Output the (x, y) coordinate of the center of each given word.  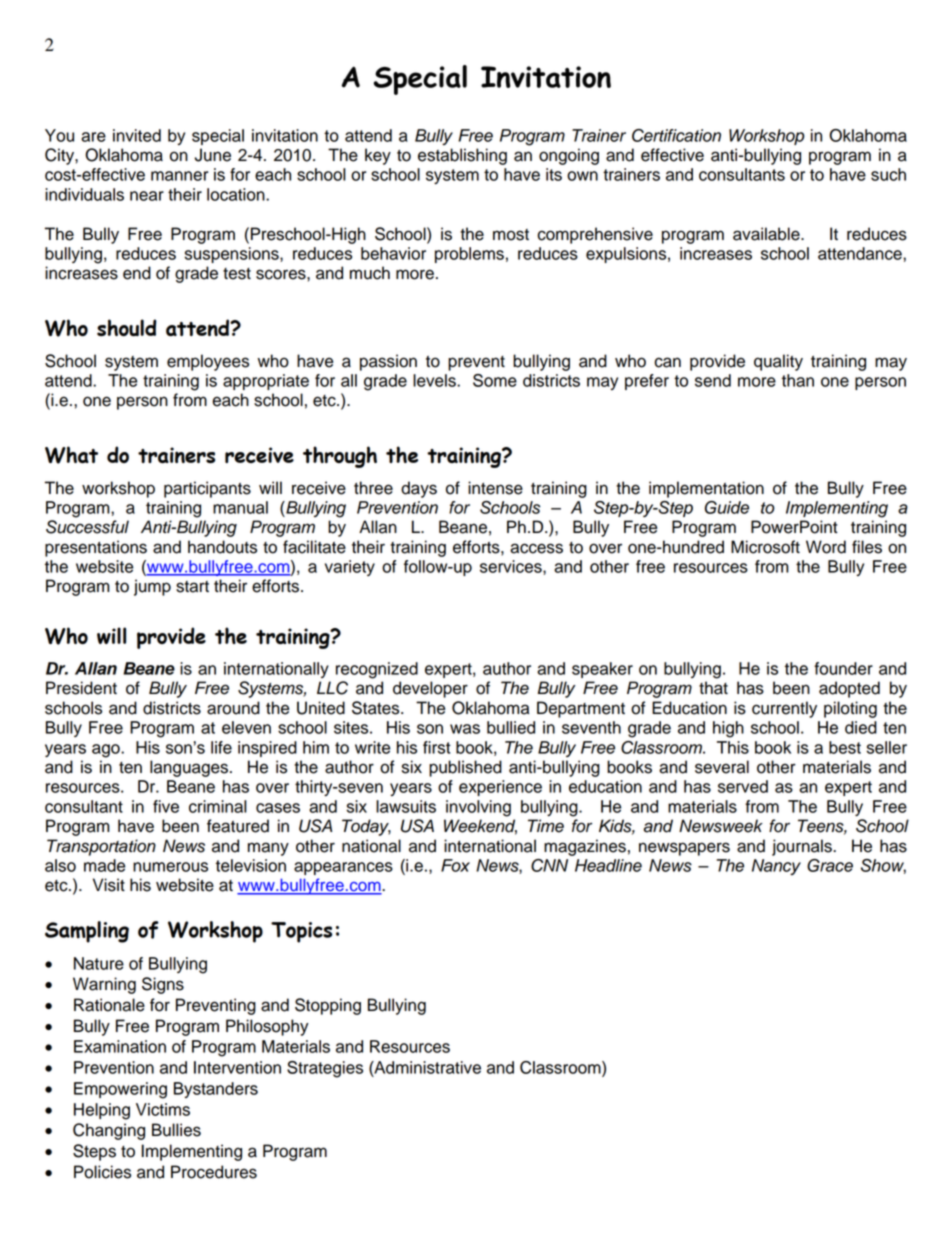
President (81, 688)
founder (843, 668)
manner (179, 176)
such (888, 174)
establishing (462, 156)
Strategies (325, 1069)
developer (430, 689)
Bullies (176, 1130)
